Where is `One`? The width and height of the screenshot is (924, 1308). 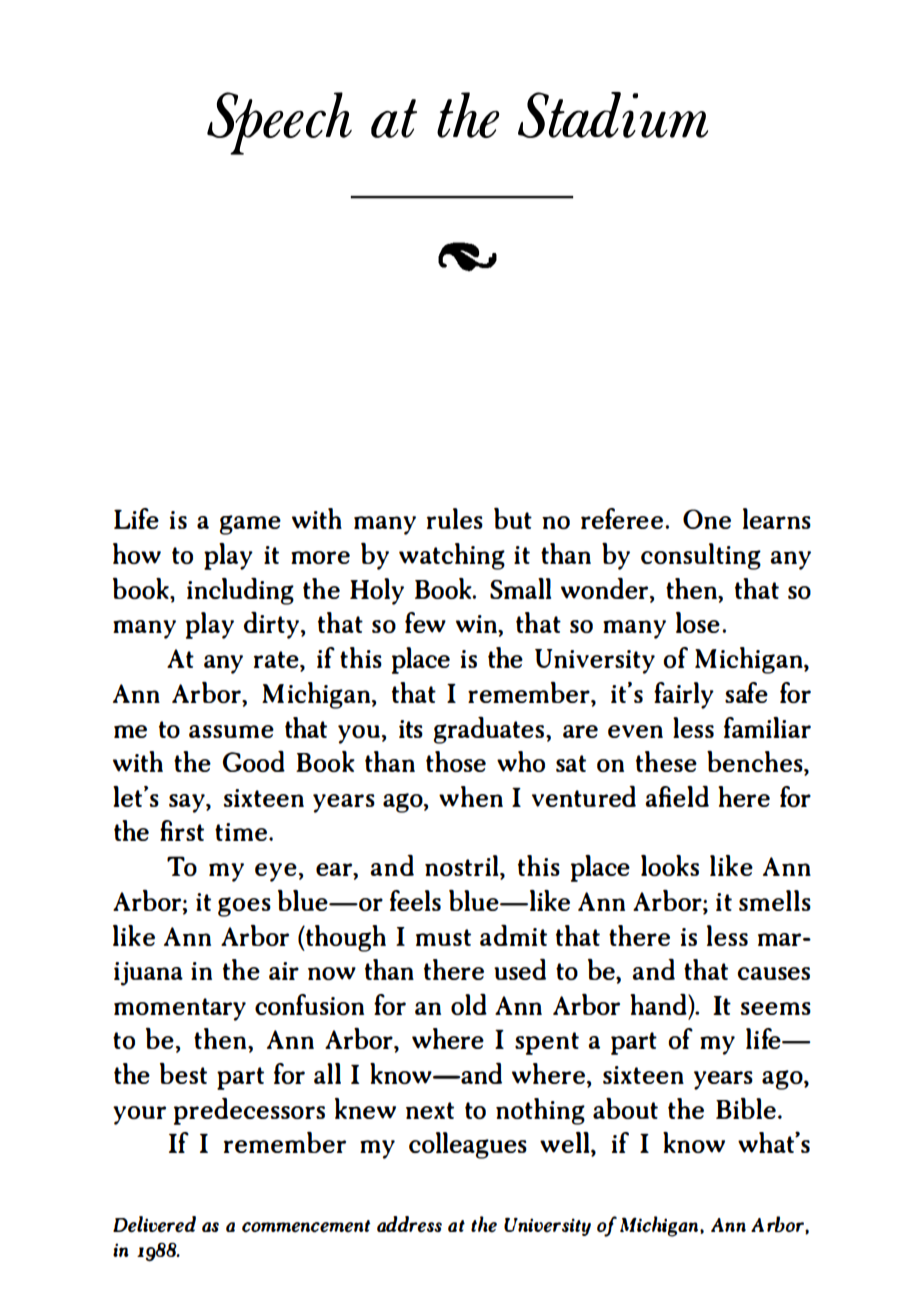
One is located at coordinates (707, 519).
